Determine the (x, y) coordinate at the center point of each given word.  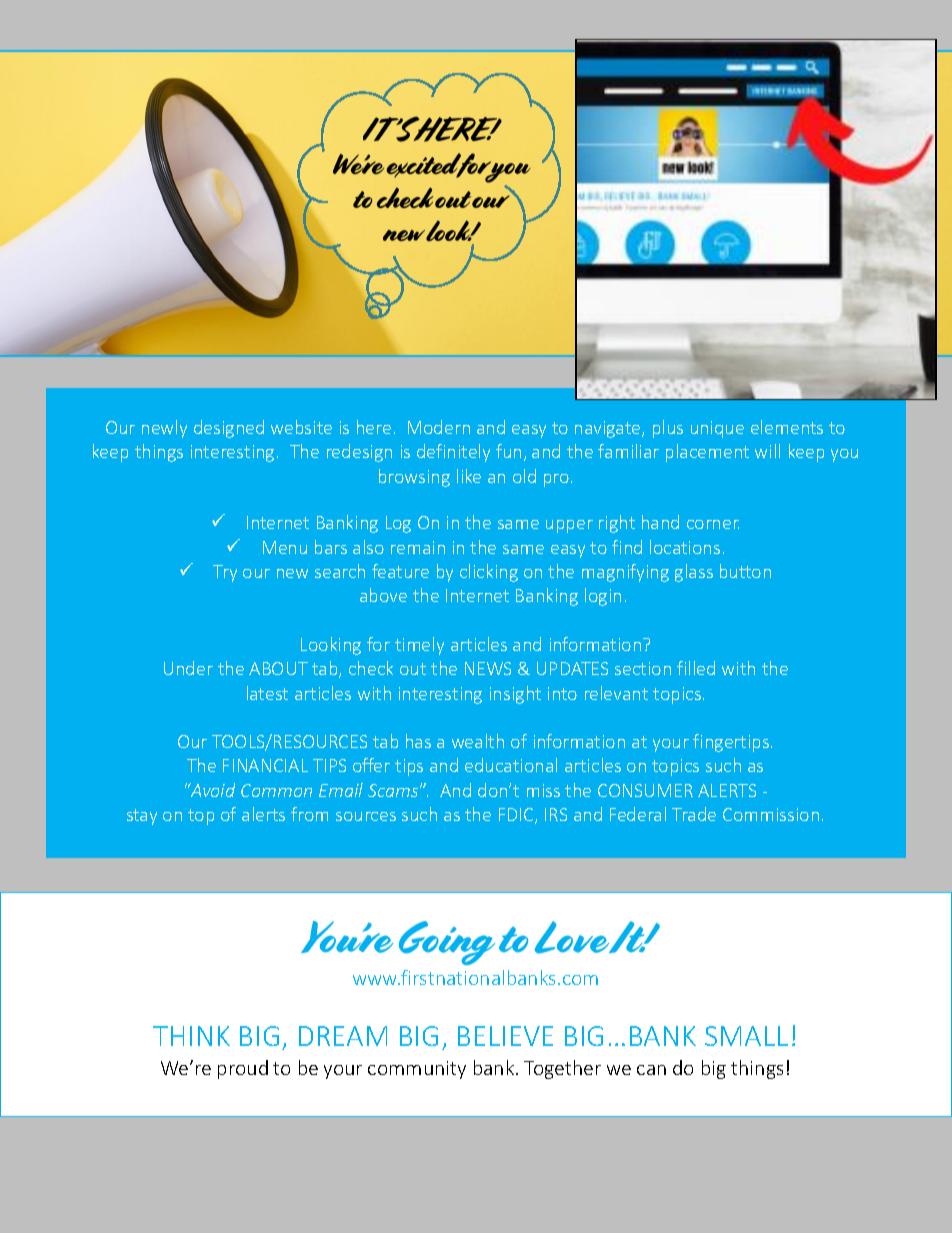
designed (229, 429)
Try (225, 573)
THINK (191, 1036)
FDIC (517, 816)
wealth (478, 741)
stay (142, 817)
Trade (694, 814)
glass (694, 573)
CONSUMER (645, 790)
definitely (453, 453)
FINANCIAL (265, 765)
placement (707, 453)
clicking (489, 573)
